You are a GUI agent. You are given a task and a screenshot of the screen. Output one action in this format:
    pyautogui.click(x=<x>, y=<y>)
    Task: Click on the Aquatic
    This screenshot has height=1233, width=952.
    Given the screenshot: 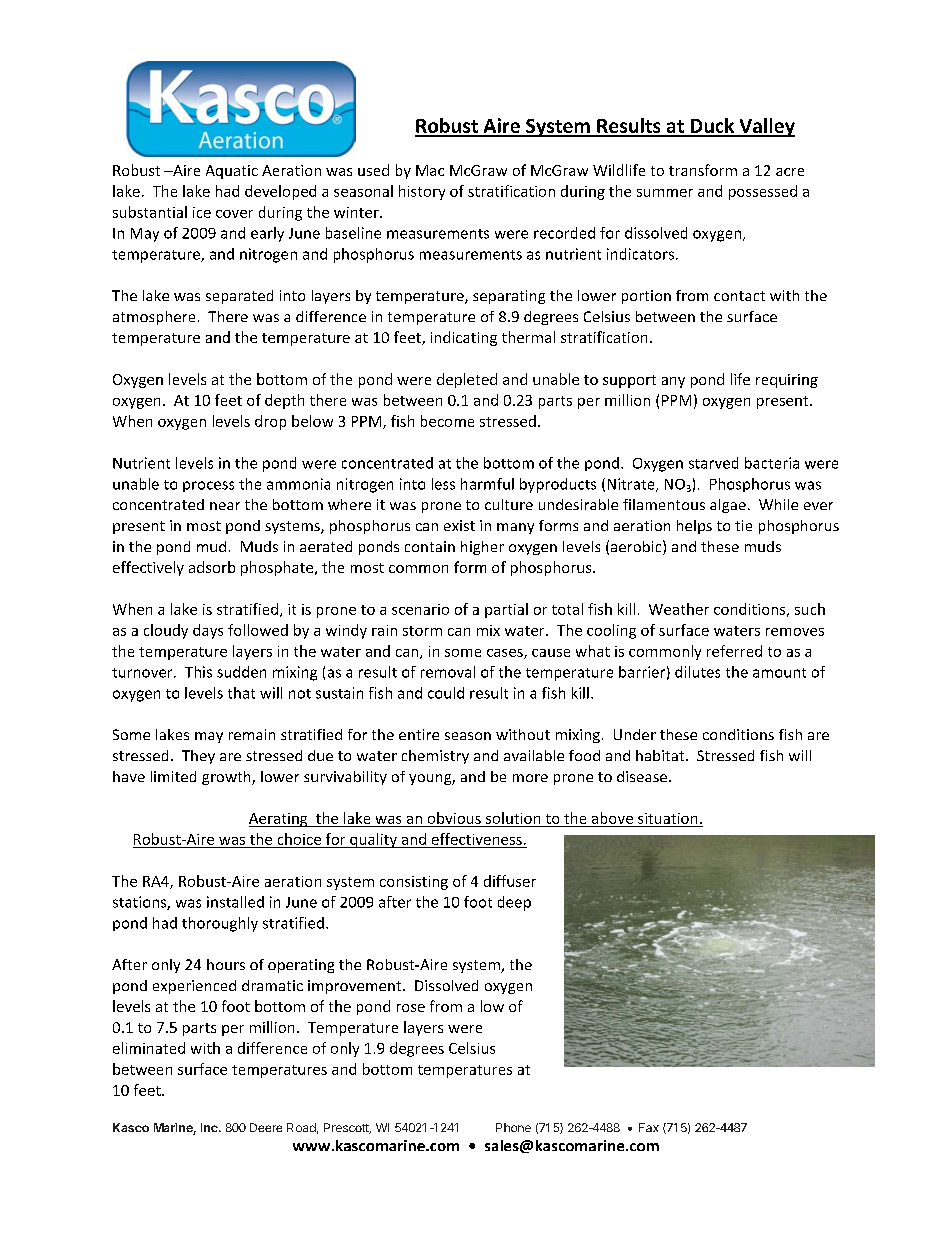 What is the action you would take?
    pyautogui.click(x=232, y=172)
